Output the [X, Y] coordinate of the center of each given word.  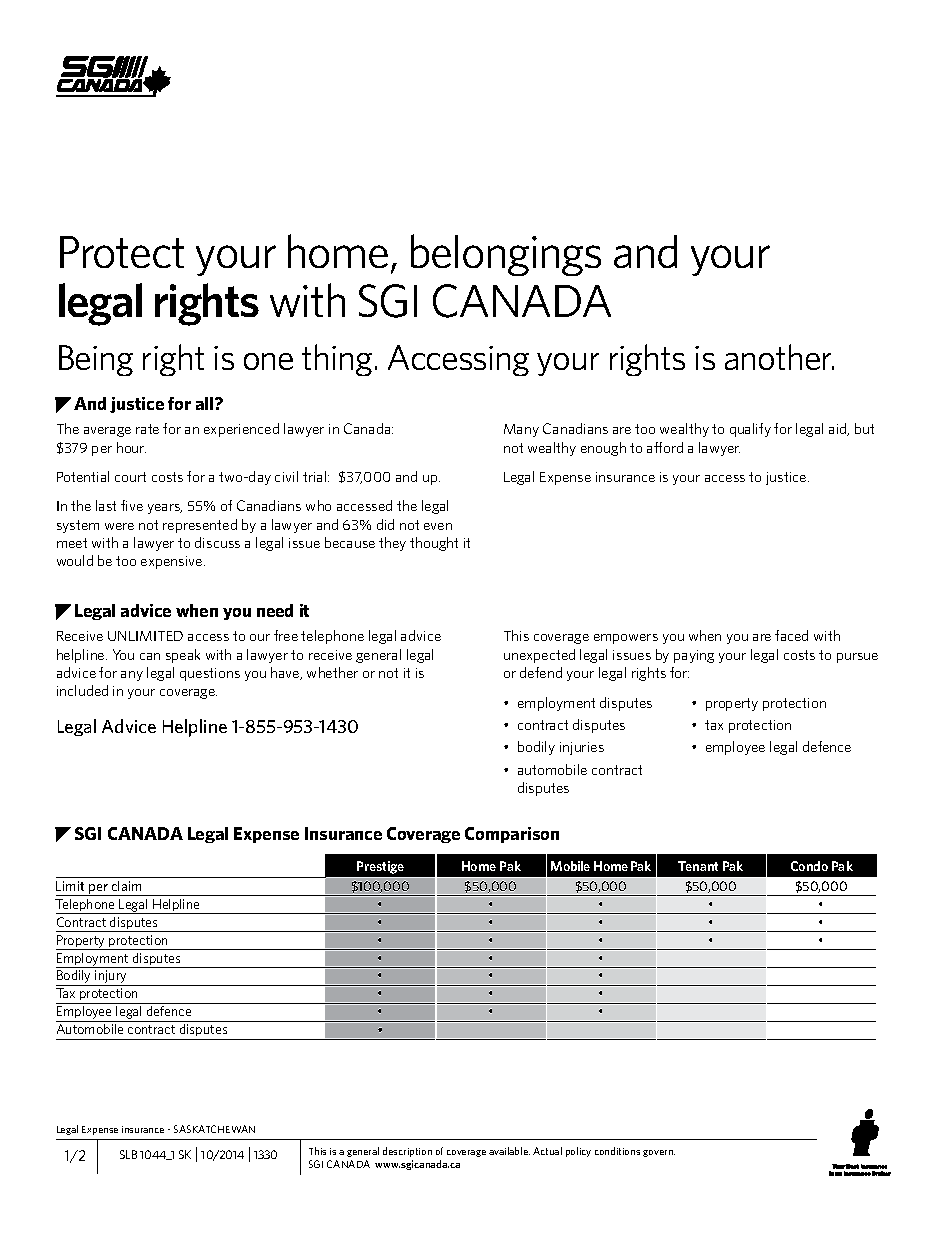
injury [111, 978]
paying [694, 656]
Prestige [380, 867]
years [165, 509]
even [438, 526]
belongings [506, 255]
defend [541, 672]
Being [96, 360]
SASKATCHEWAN [214, 1129]
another [779, 357]
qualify [750, 430]
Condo [809, 866]
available [509, 1151]
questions [210, 674]
